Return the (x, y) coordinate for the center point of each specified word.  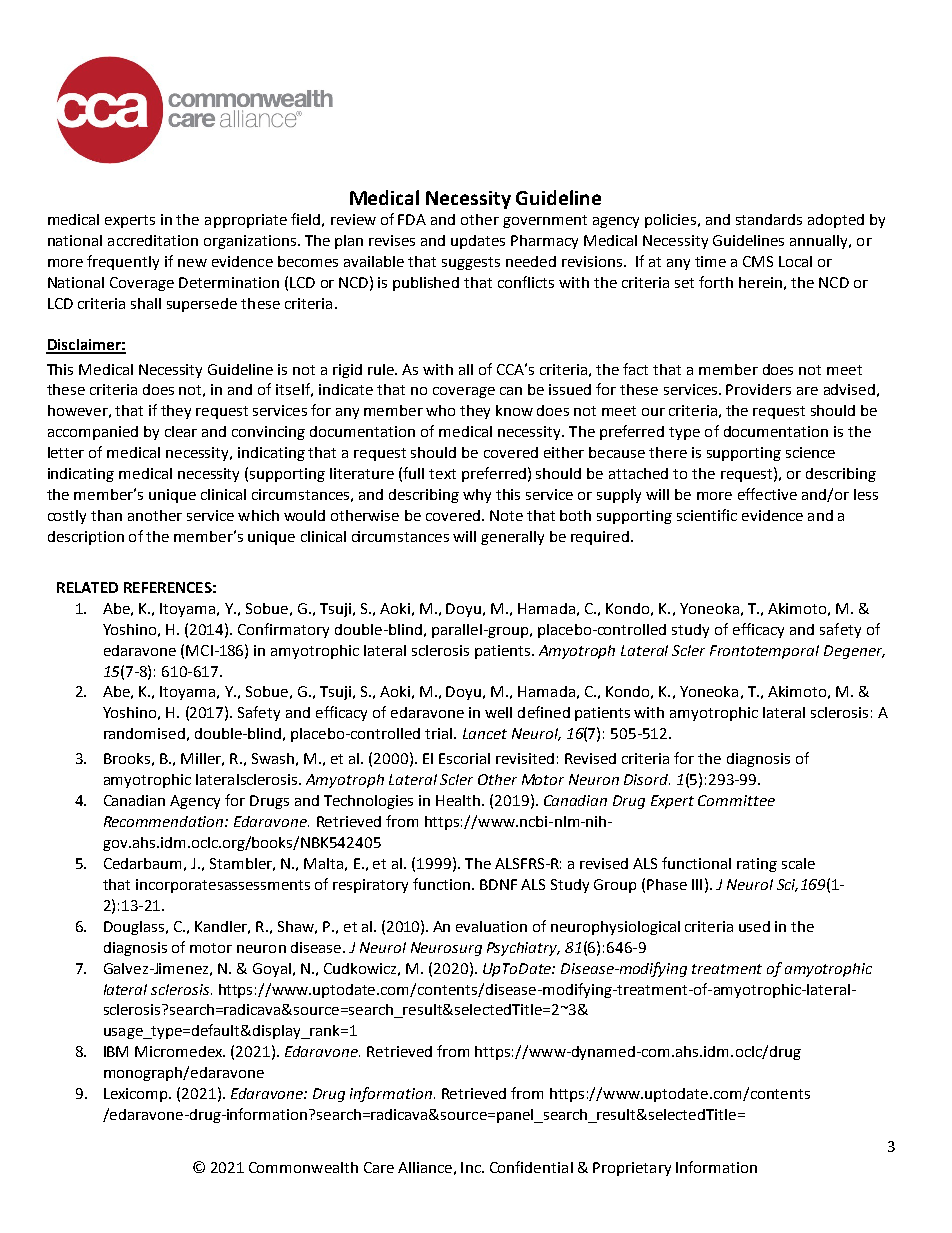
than (106, 515)
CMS (758, 261)
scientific (707, 515)
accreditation (153, 240)
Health (459, 800)
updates (478, 242)
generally (512, 538)
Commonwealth (303, 1167)
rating (757, 865)
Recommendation (165, 821)
